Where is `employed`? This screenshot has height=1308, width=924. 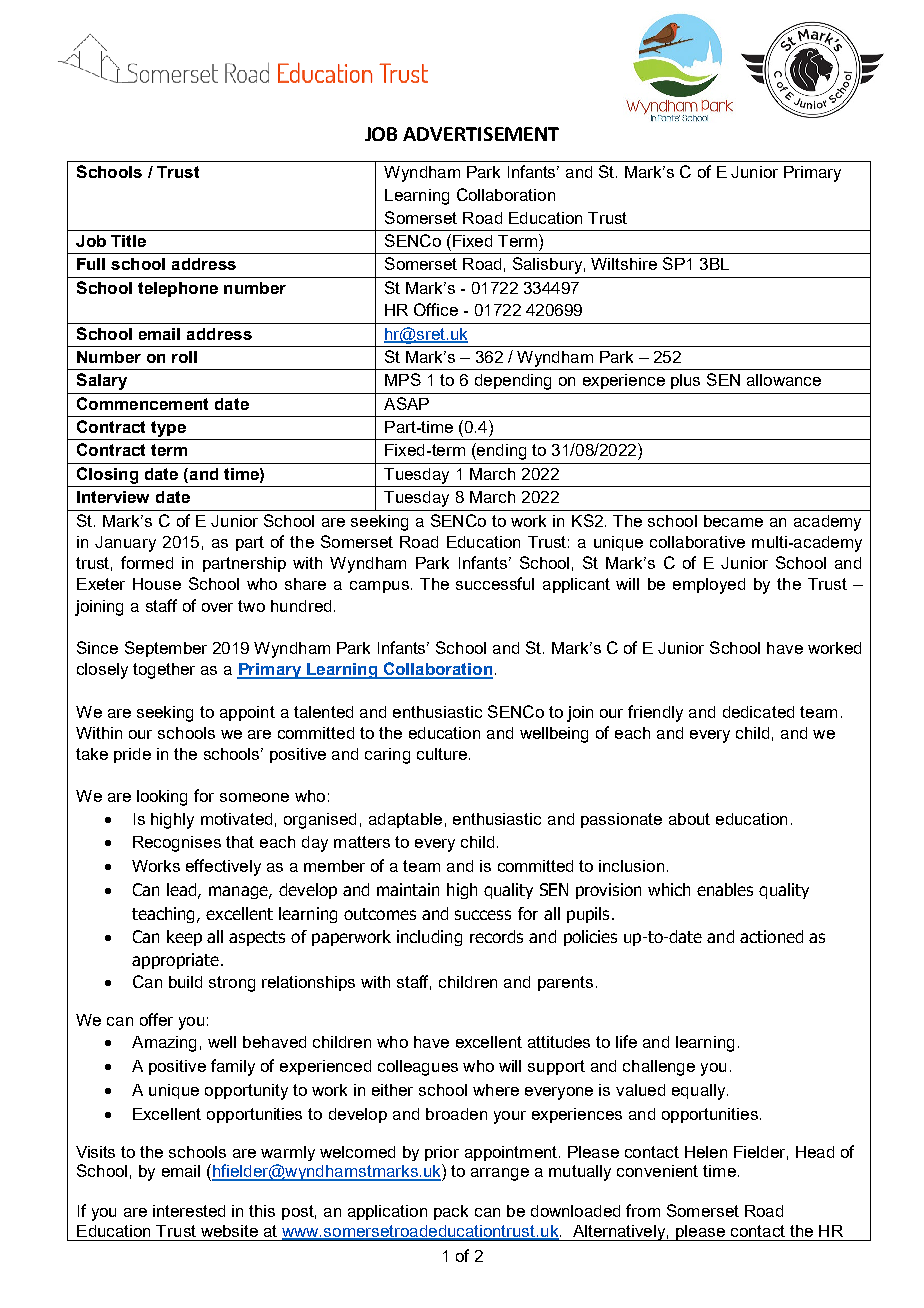
employed is located at coordinates (709, 586).
